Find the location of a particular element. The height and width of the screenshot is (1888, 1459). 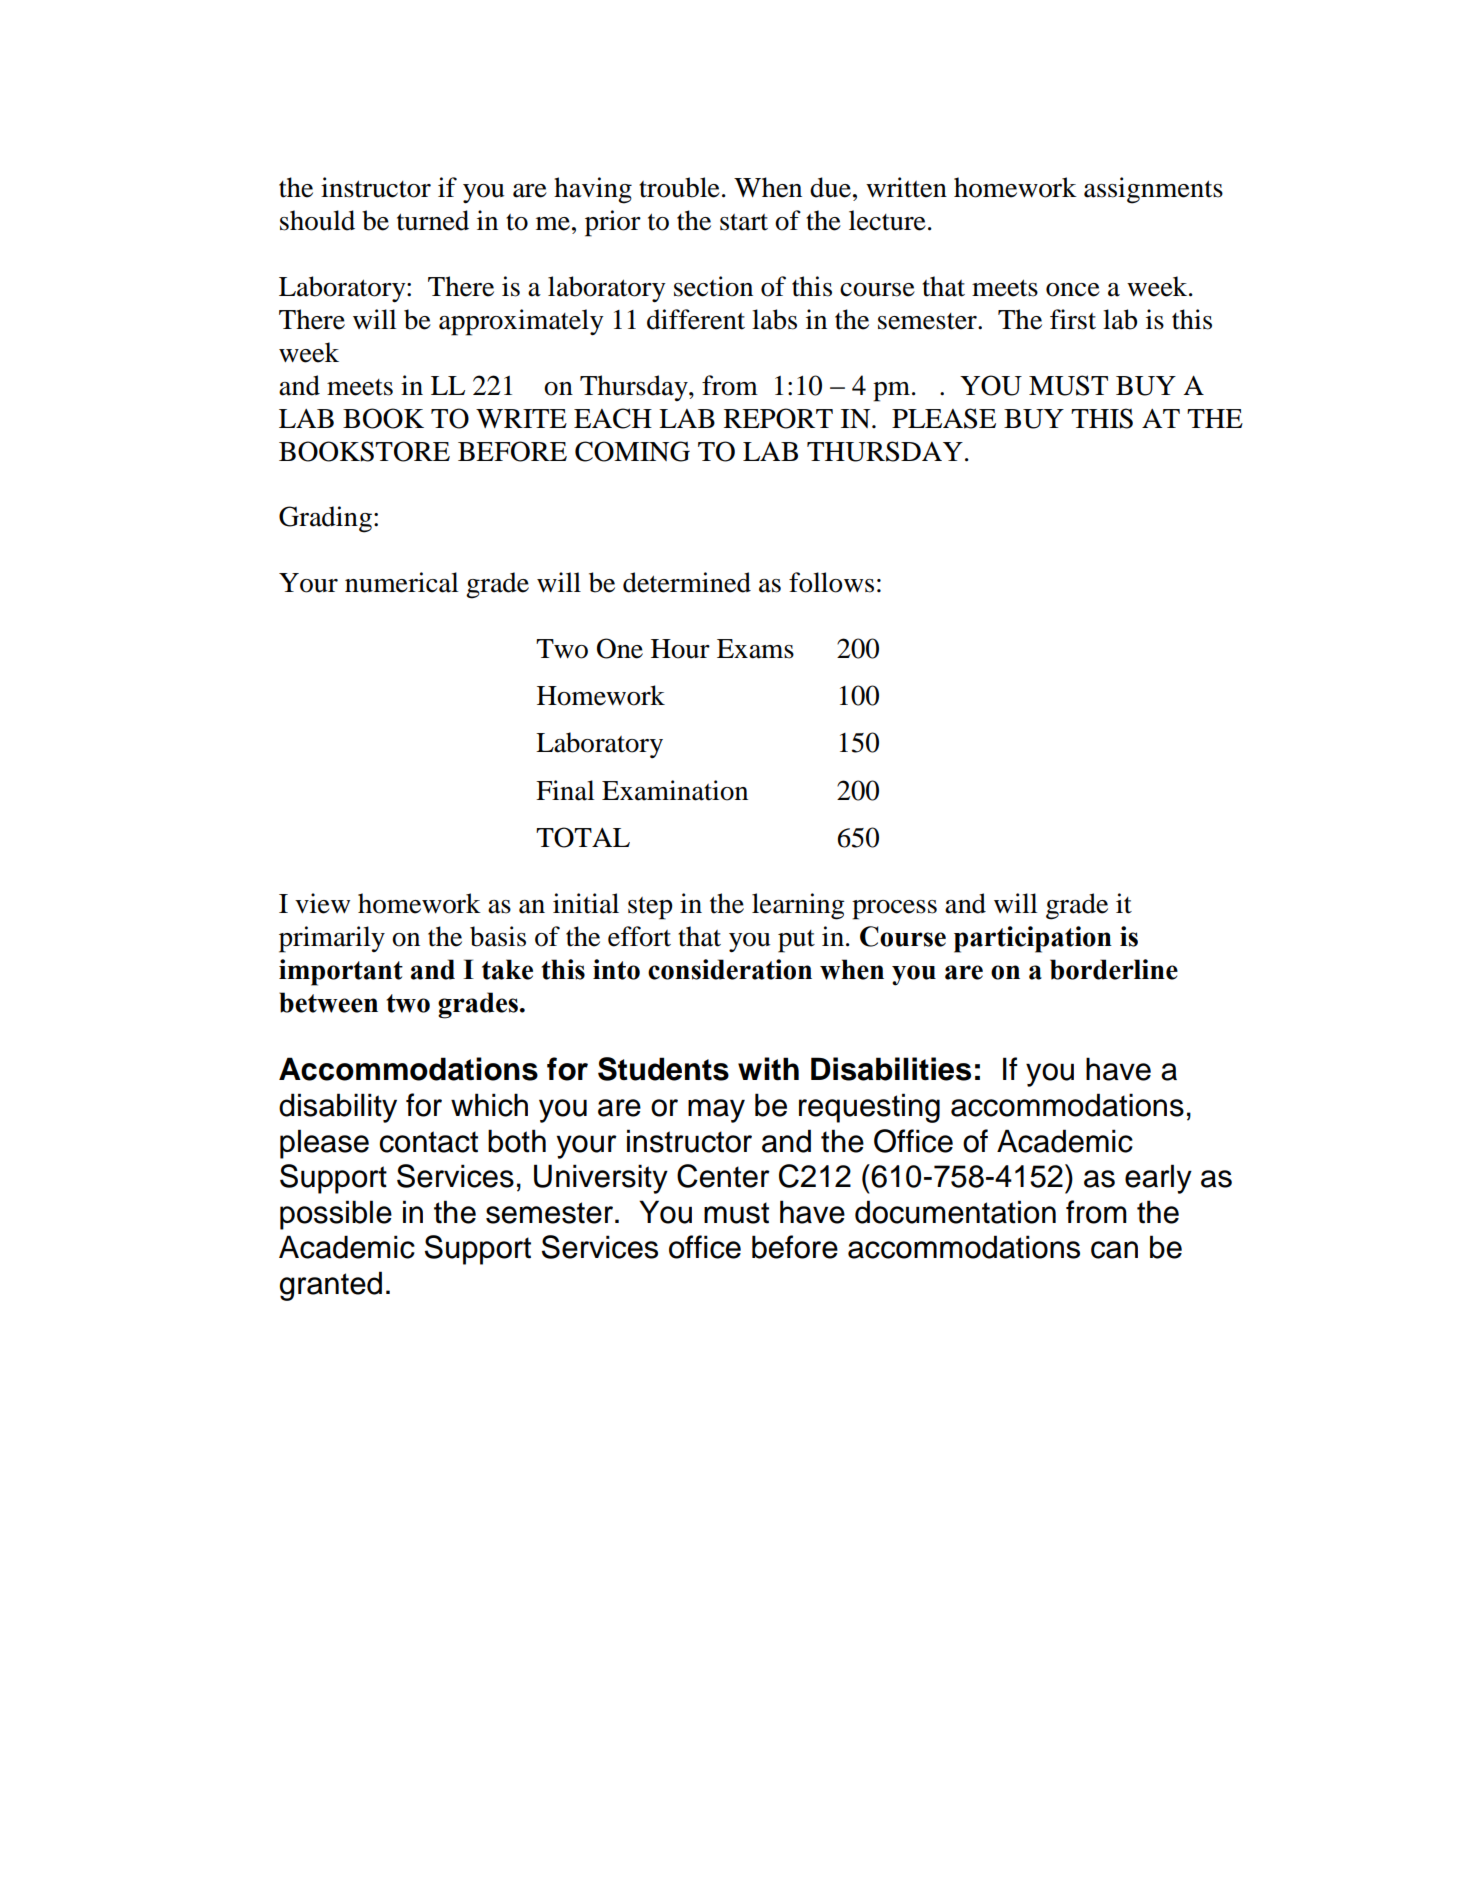

Center is located at coordinates (723, 1176).
